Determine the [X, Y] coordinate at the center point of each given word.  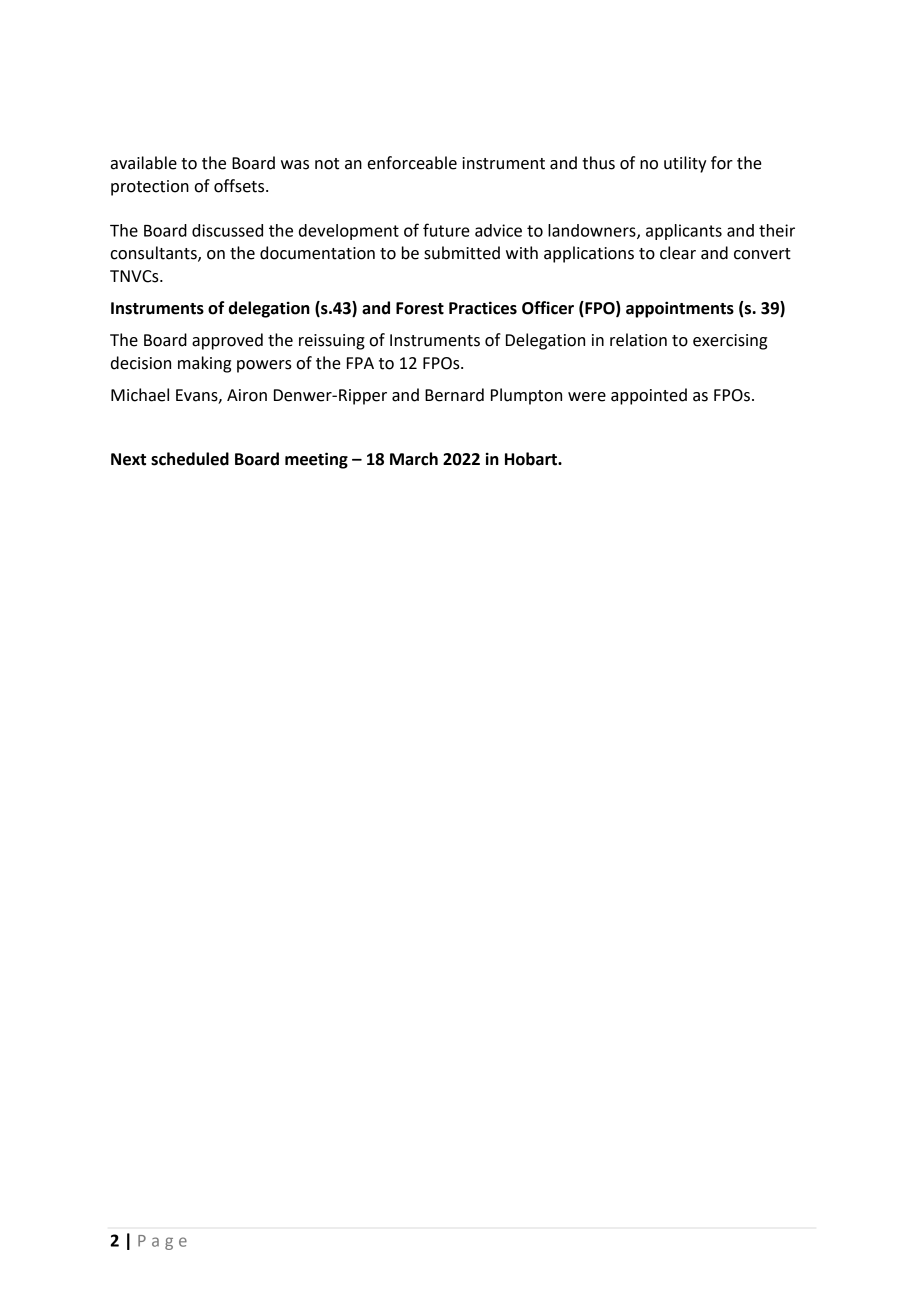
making [204, 364]
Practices [483, 308]
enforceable [412, 163]
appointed [649, 396]
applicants [684, 232]
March [414, 459]
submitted [462, 253]
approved [227, 341]
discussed [227, 230]
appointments [680, 309]
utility [685, 164]
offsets [240, 186]
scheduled [190, 459]
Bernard [454, 395]
